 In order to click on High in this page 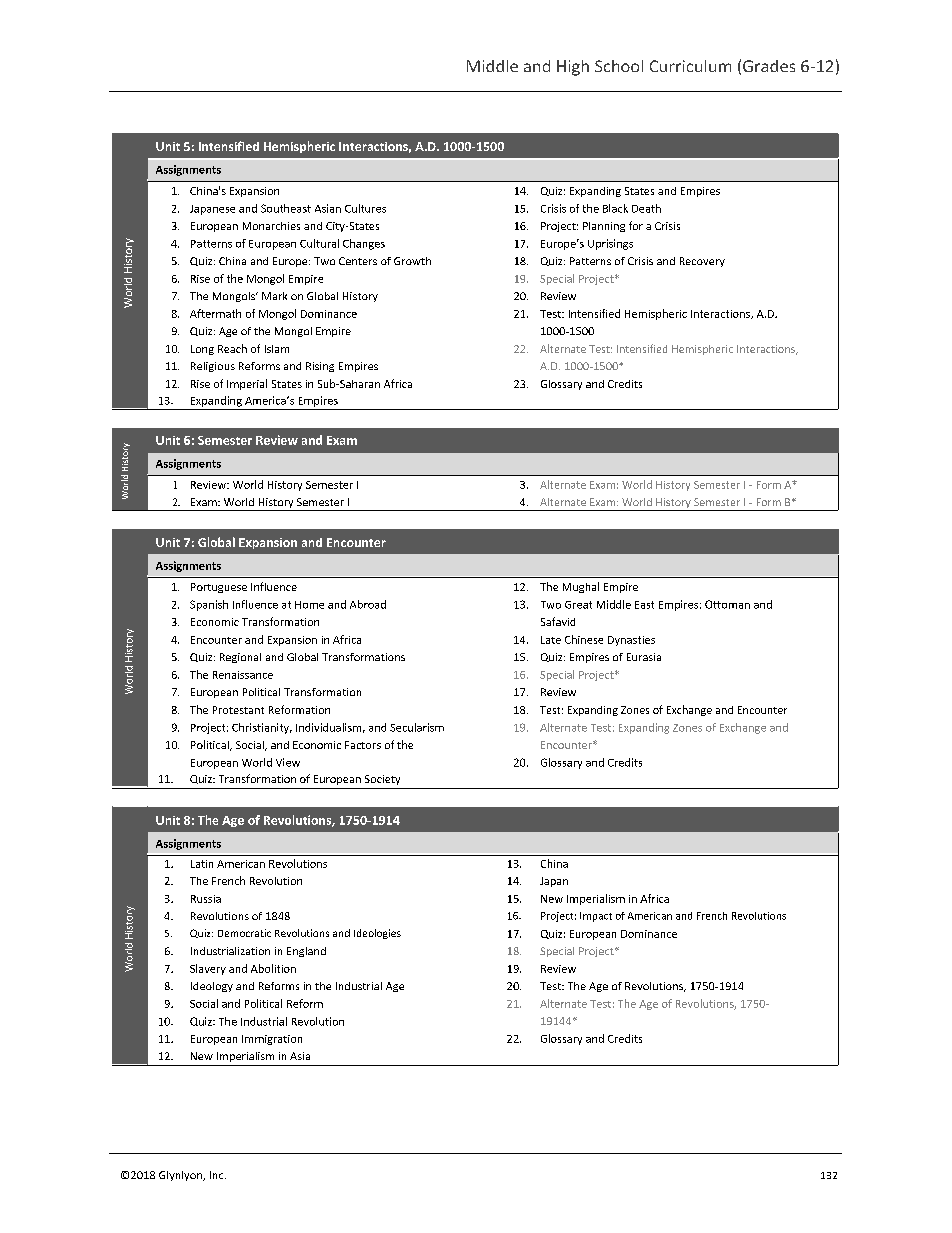, I will do `click(573, 68)`.
